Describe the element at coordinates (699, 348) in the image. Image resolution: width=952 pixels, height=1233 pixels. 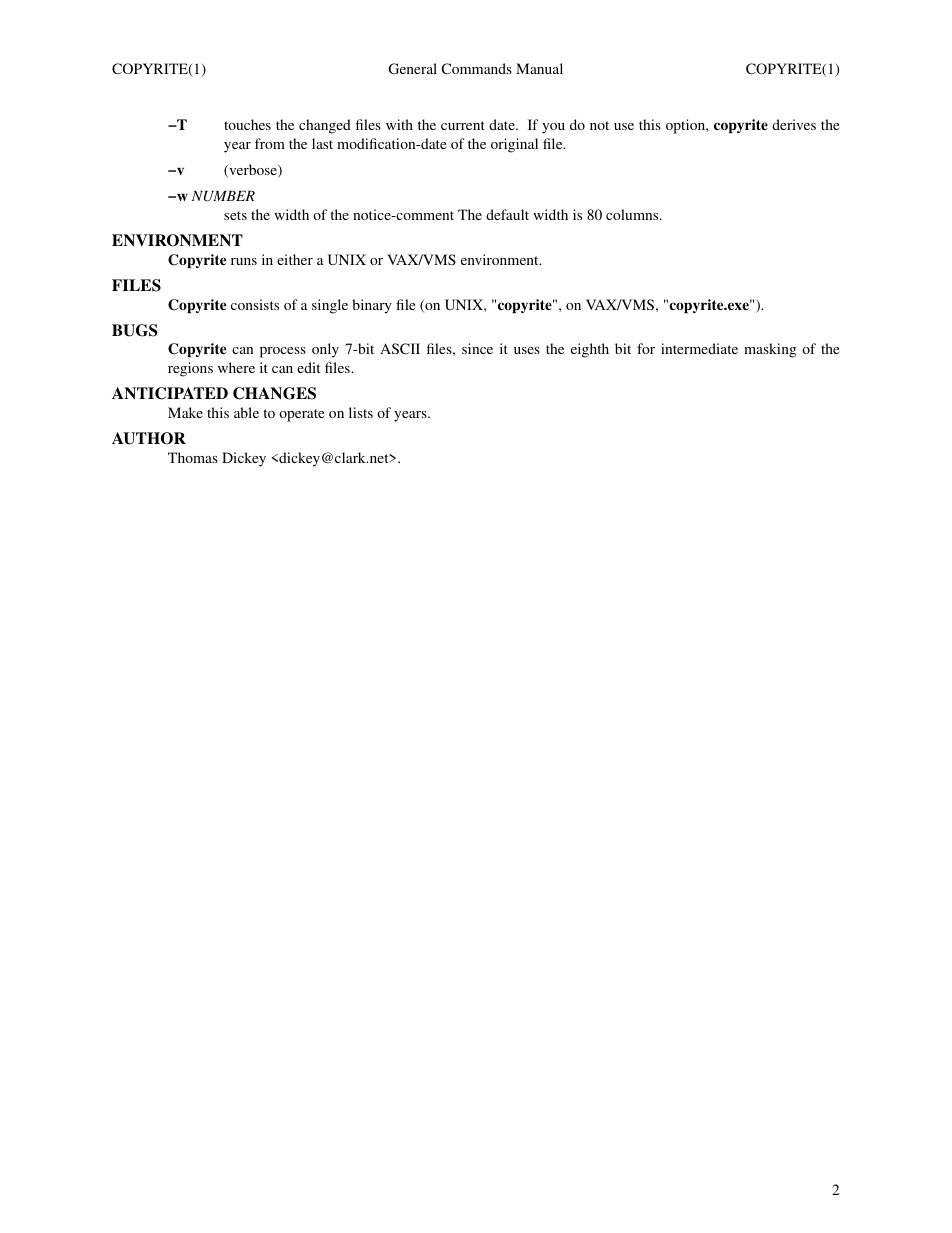
I see `intermediate` at that location.
